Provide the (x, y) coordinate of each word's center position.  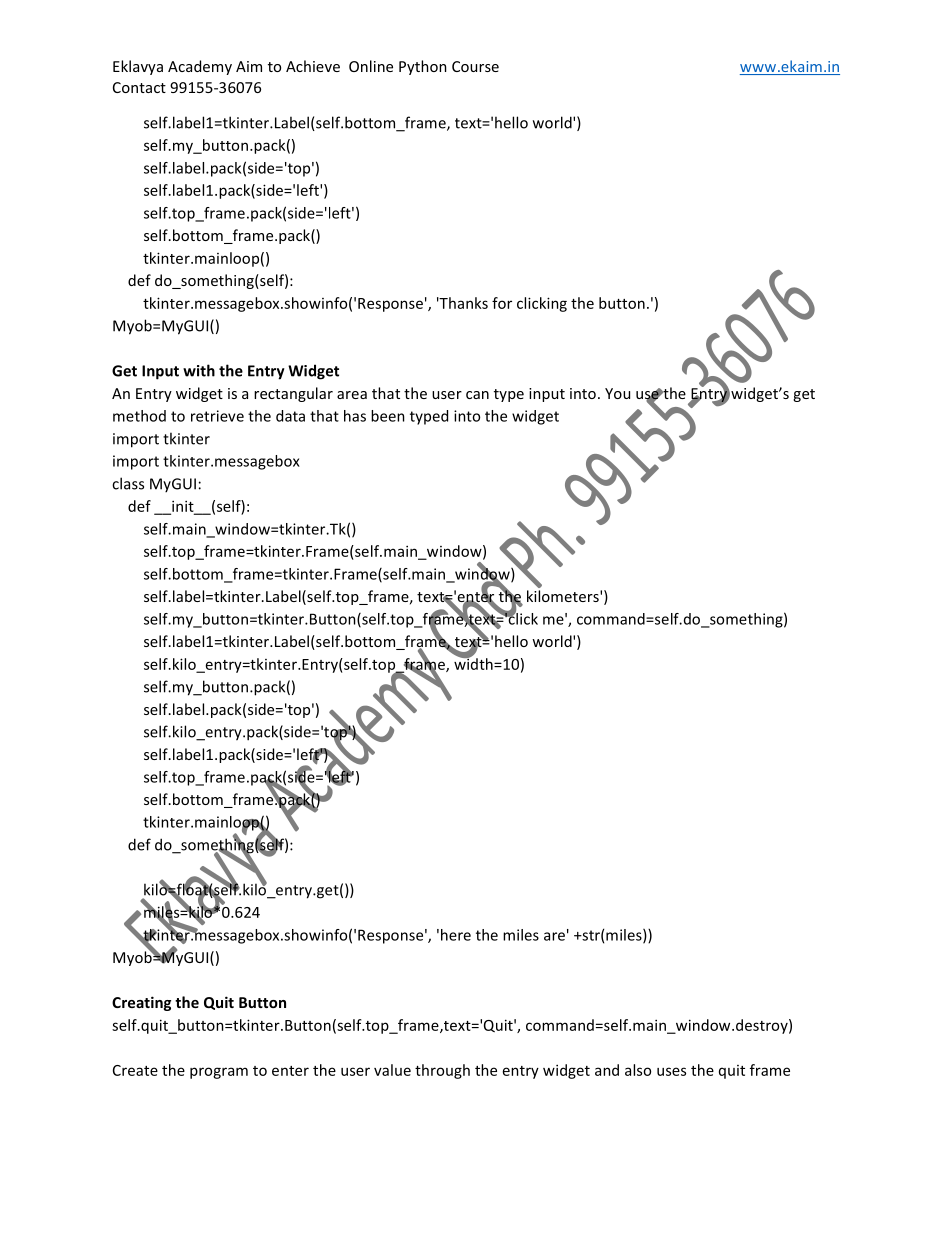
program (219, 1073)
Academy (200, 67)
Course (475, 66)
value (392, 1070)
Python (423, 67)
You (617, 393)
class (128, 483)
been (388, 416)
